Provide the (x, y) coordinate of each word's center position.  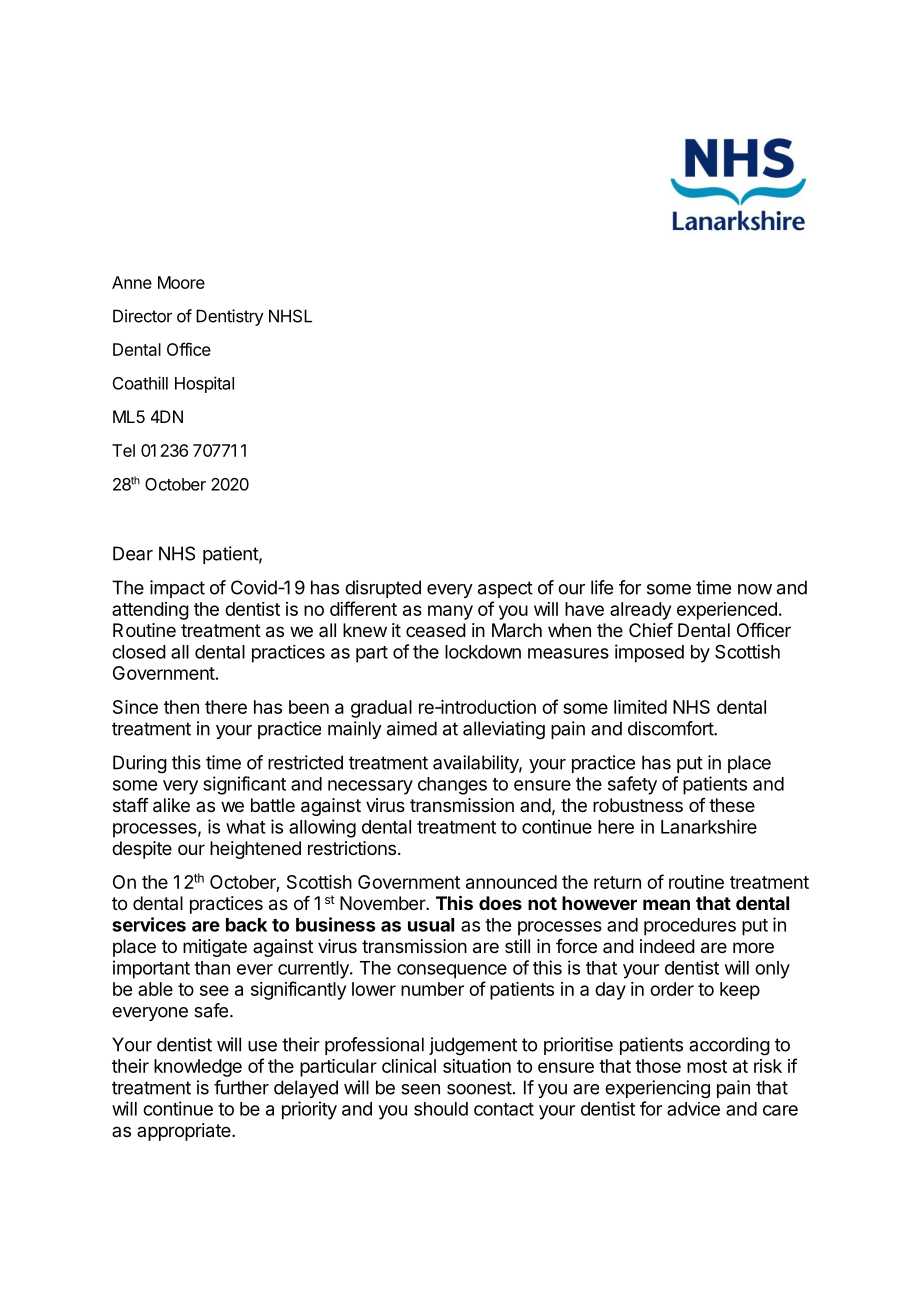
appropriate (185, 1132)
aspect (505, 589)
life (602, 587)
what (246, 827)
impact (177, 589)
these (732, 805)
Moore (181, 282)
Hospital (204, 384)
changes (452, 786)
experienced (727, 611)
